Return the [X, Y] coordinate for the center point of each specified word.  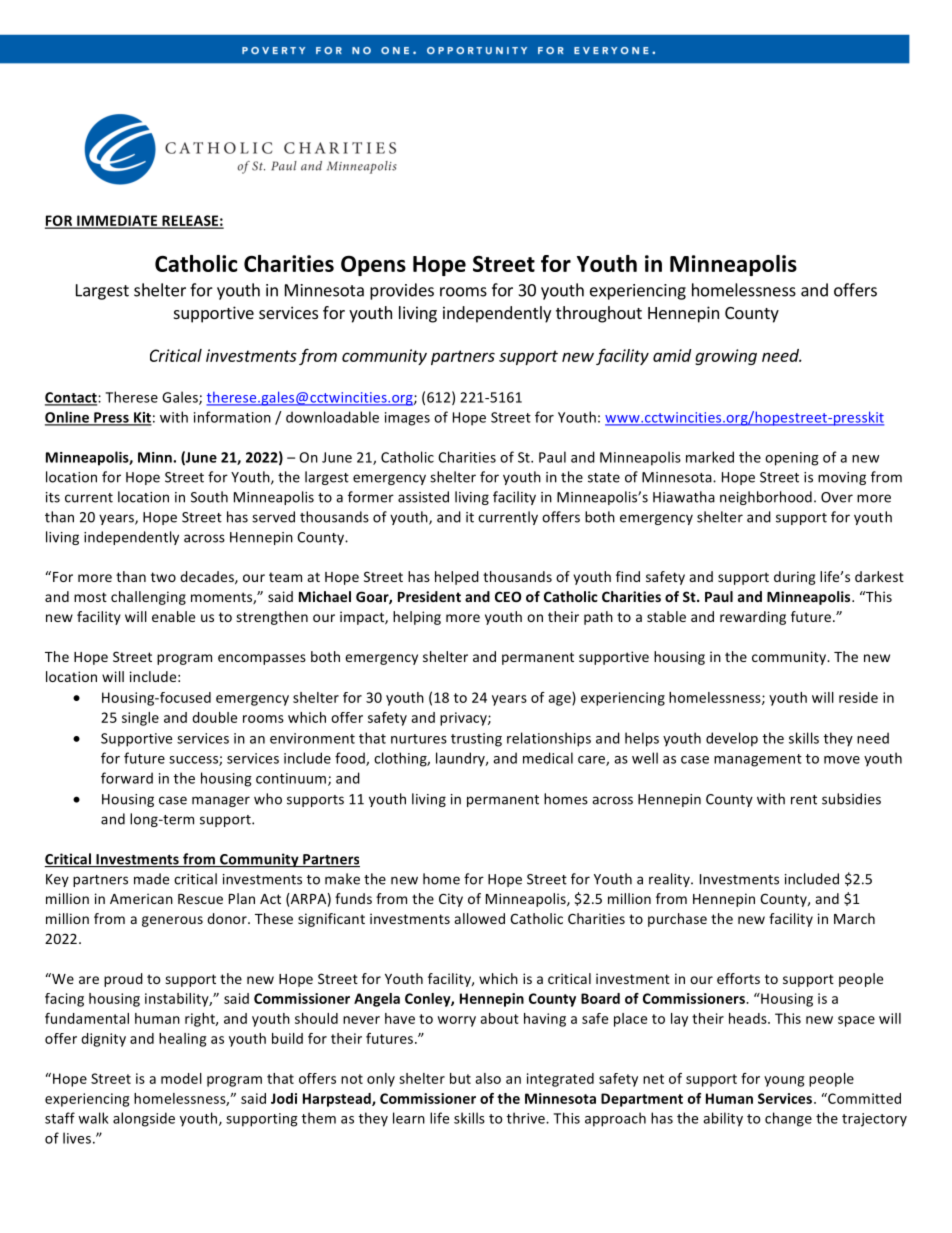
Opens [373, 266]
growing [726, 357]
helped [457, 578]
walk [93, 1118]
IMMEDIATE [117, 221]
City [451, 900]
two [163, 577]
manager [221, 801]
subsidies [851, 799]
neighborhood [766, 498]
